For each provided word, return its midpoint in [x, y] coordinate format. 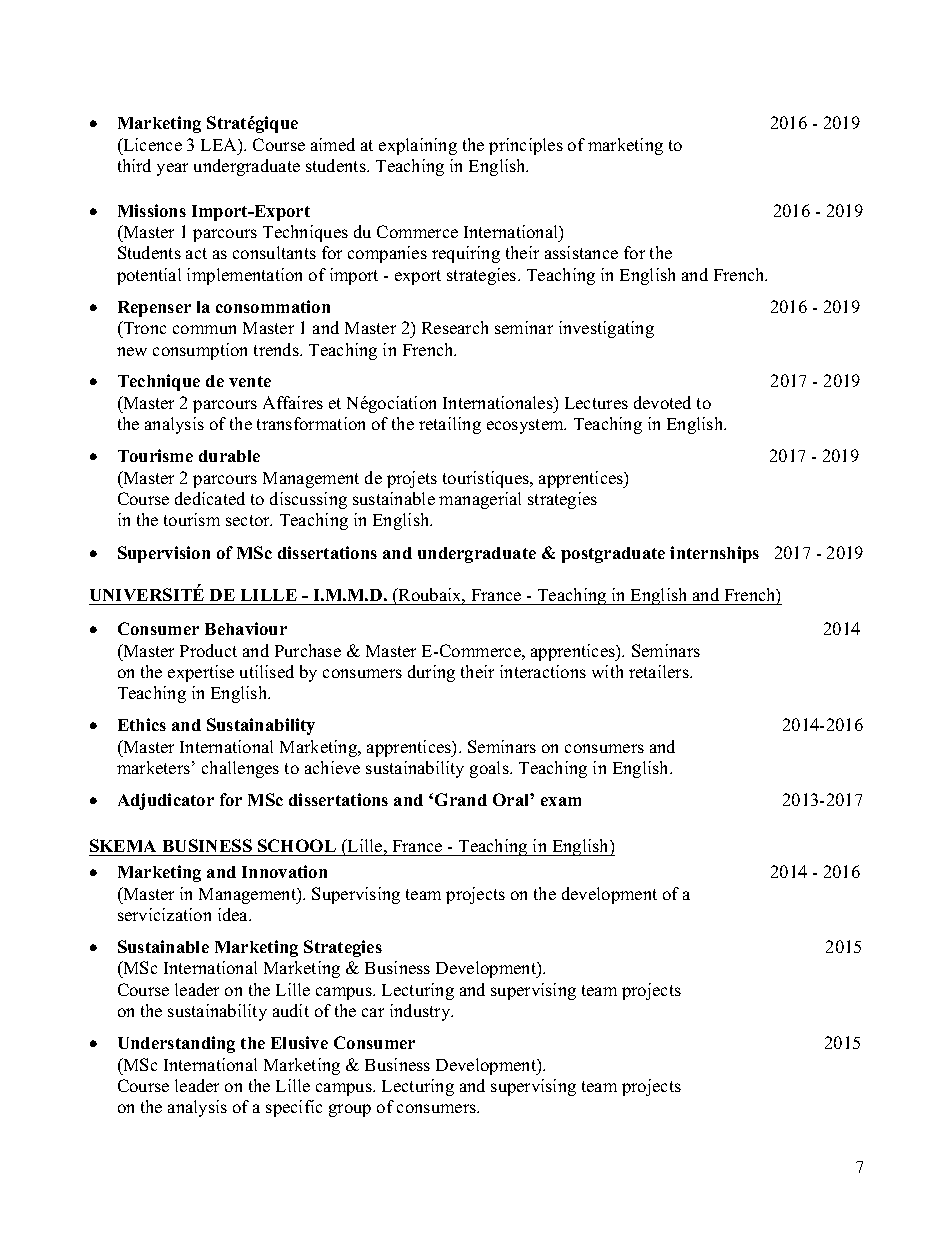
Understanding [176, 1044]
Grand [461, 799]
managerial [480, 500]
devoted [662, 402]
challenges [240, 769]
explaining [418, 146]
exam [561, 801]
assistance [581, 252]
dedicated [210, 498]
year [172, 169]
